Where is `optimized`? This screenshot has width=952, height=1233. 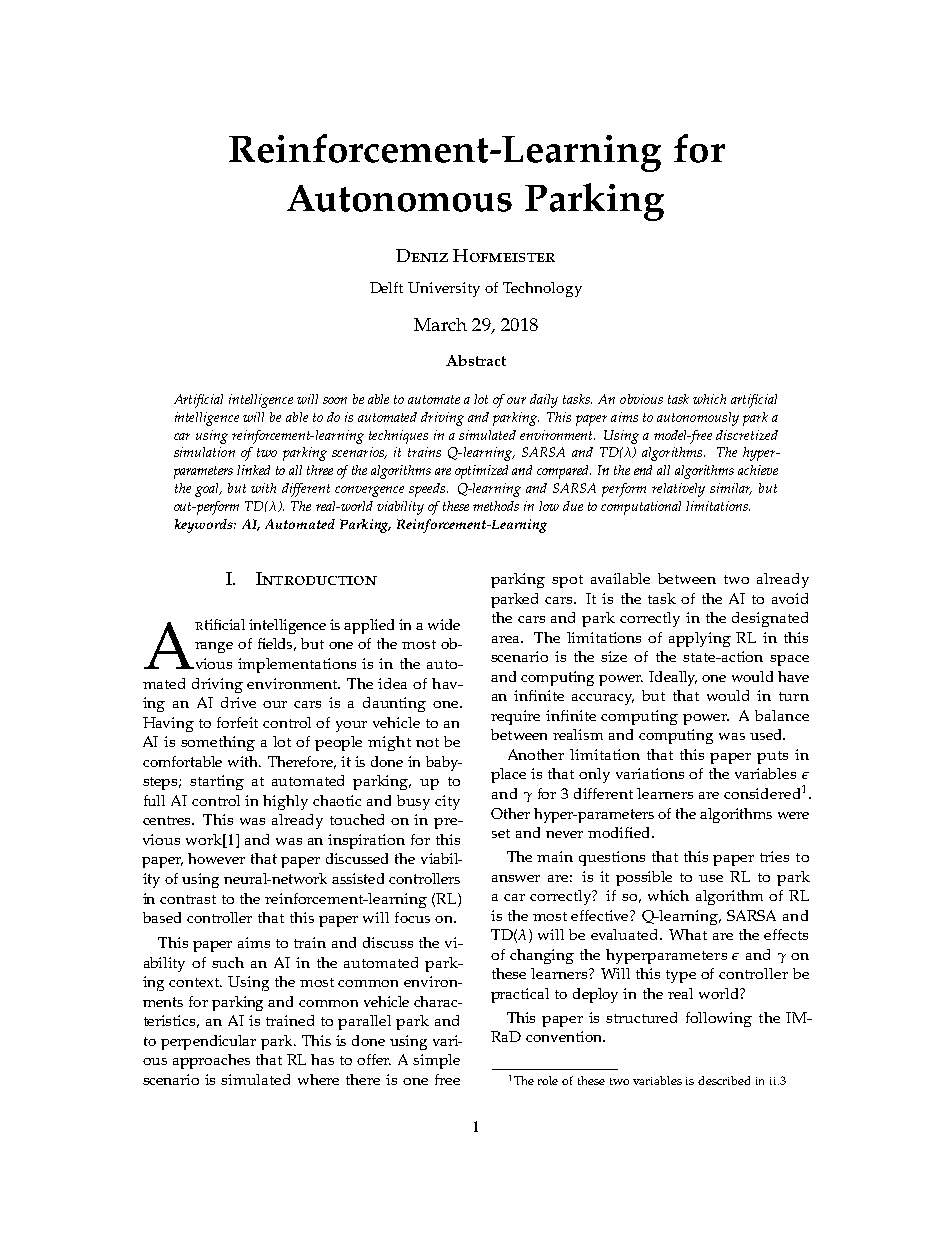
optimized is located at coordinates (481, 472).
